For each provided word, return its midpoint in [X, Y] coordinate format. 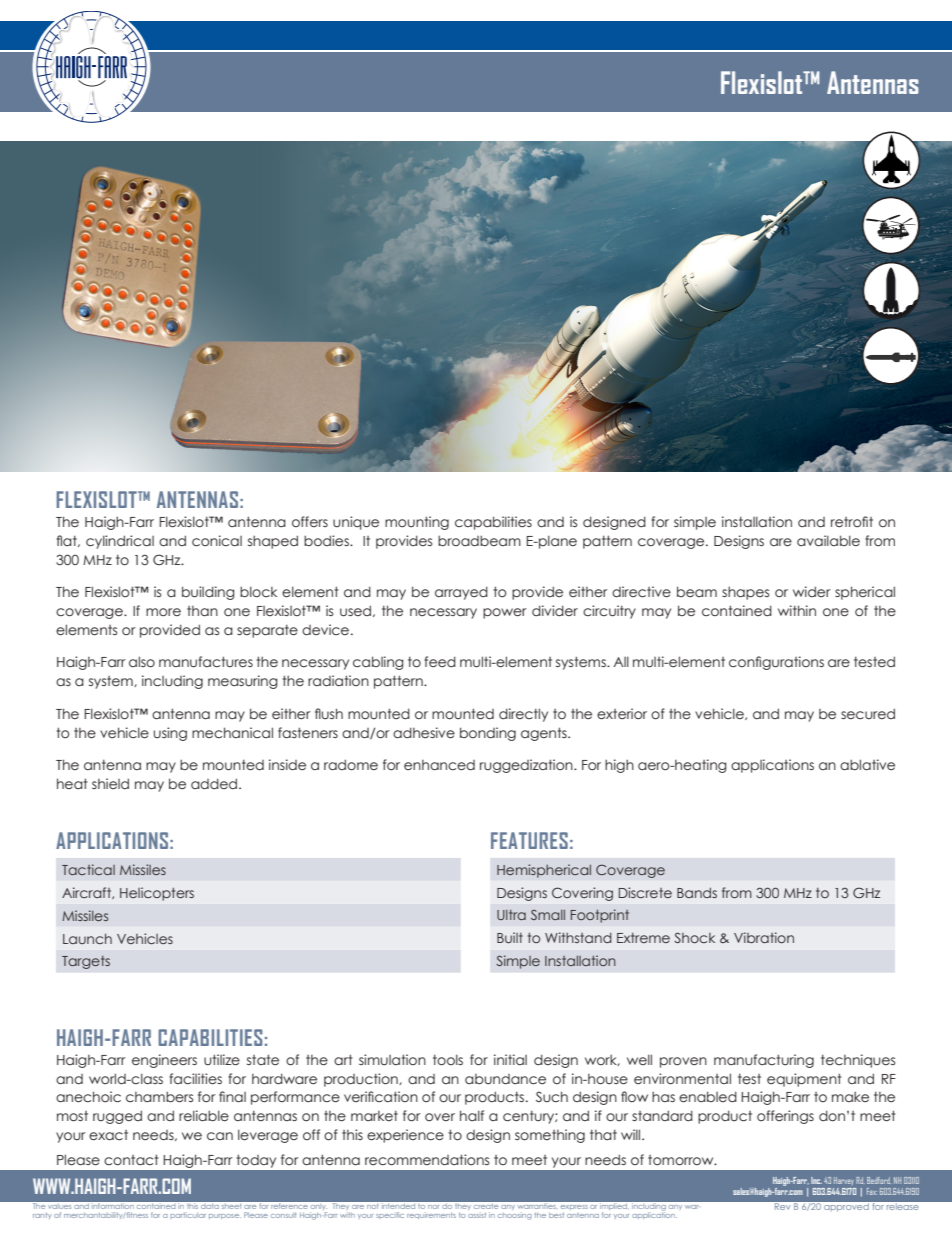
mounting [417, 523]
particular [188, 1215]
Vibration [764, 937]
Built [510, 937]
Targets [86, 962]
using [170, 734]
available [828, 540]
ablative [867, 764]
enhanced [439, 765]
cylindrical [120, 542]
